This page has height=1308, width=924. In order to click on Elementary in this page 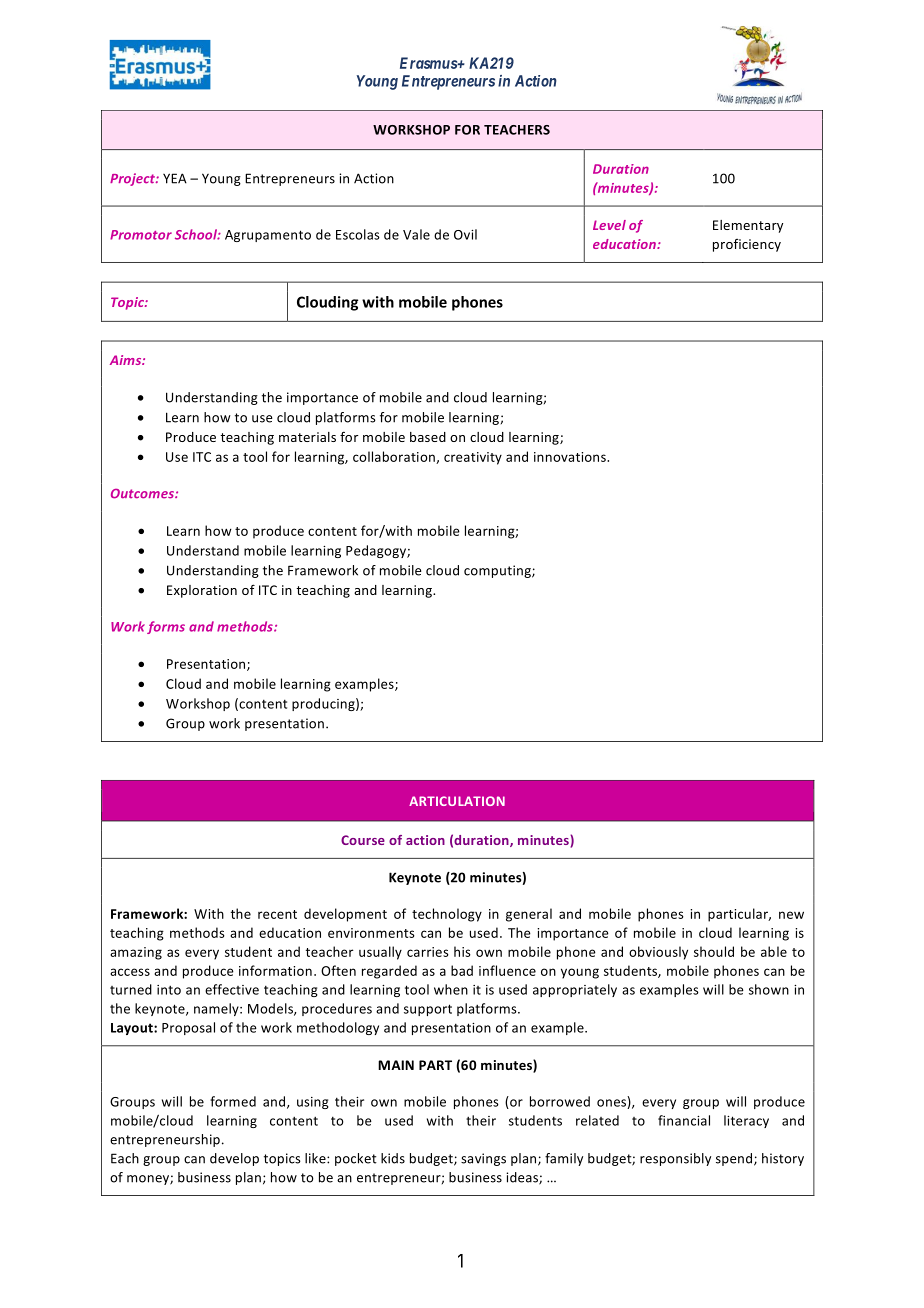, I will do `click(748, 226)`.
